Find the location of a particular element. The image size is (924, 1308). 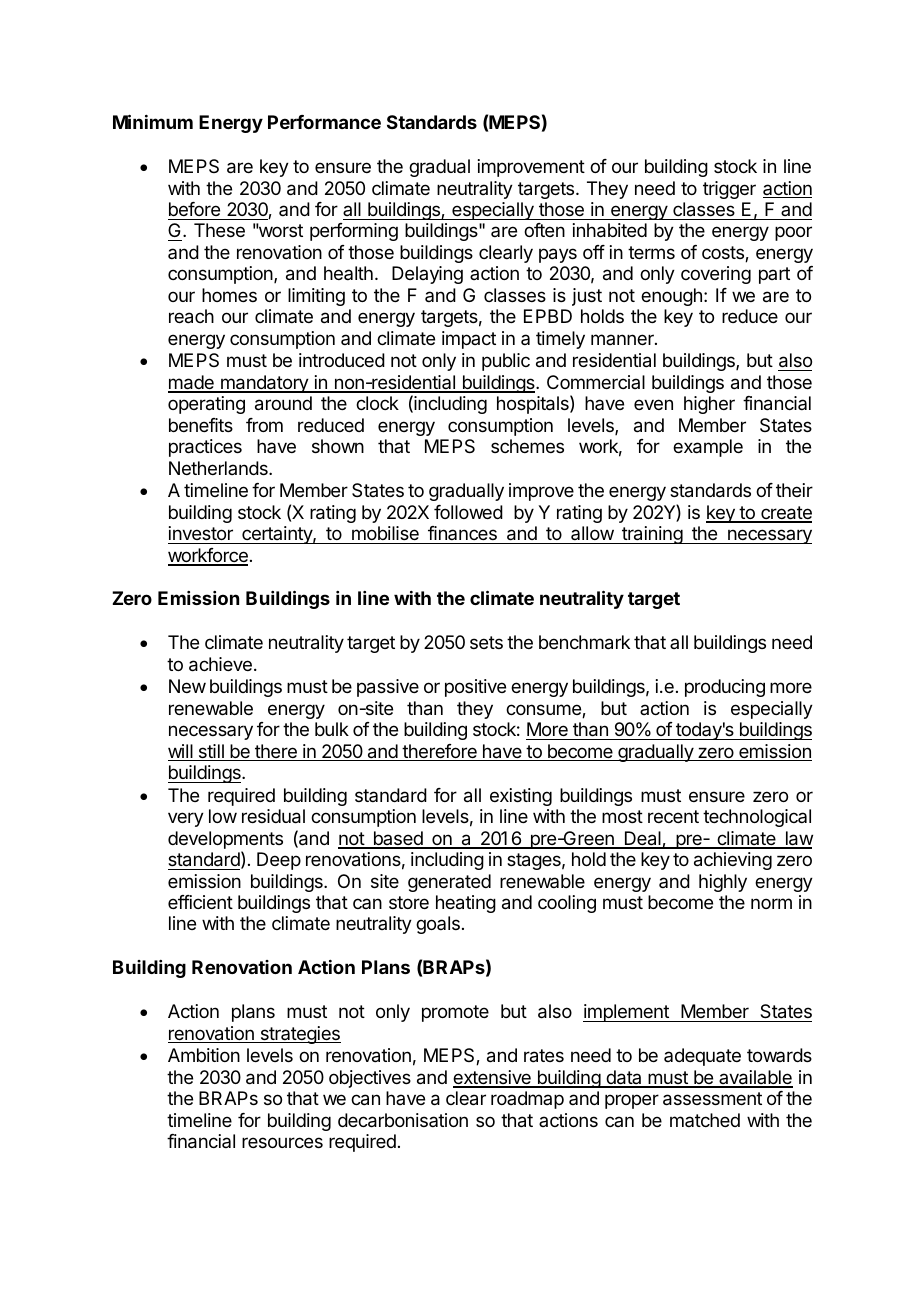

often is located at coordinates (544, 230).
